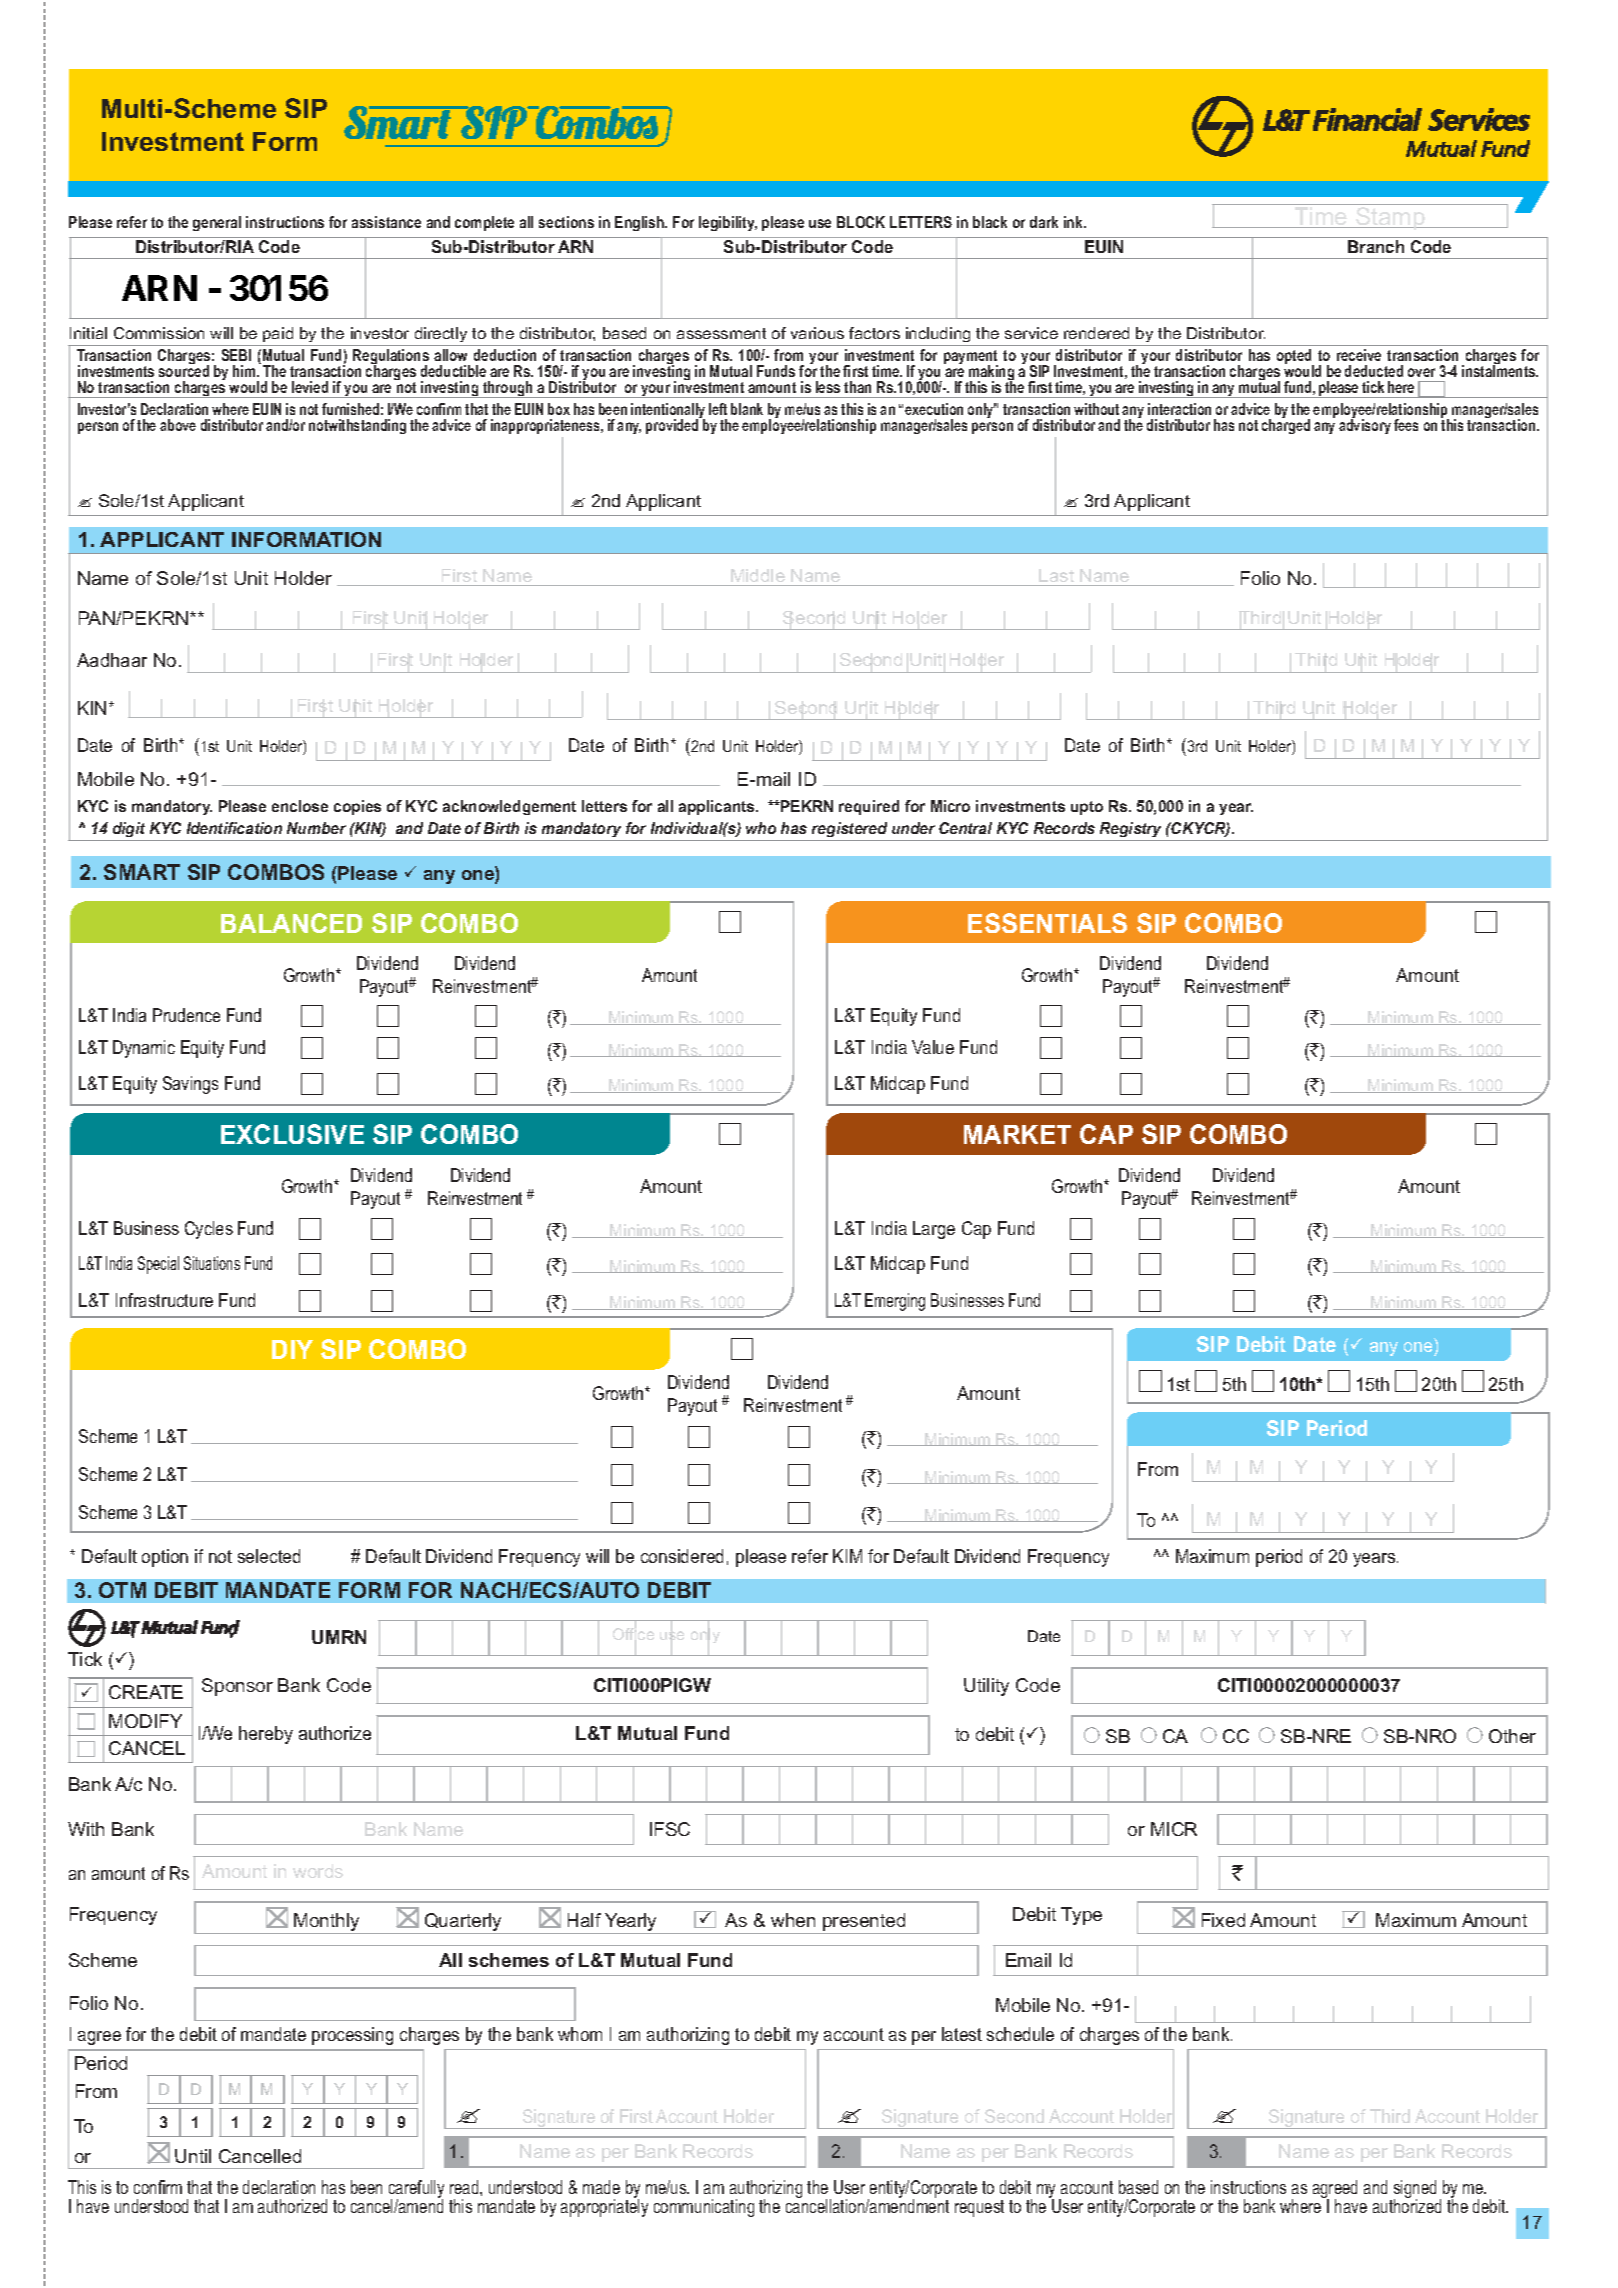 The image size is (1618, 2288). Describe the element at coordinates (209, 1230) in the image. I see `Cycles` at that location.
